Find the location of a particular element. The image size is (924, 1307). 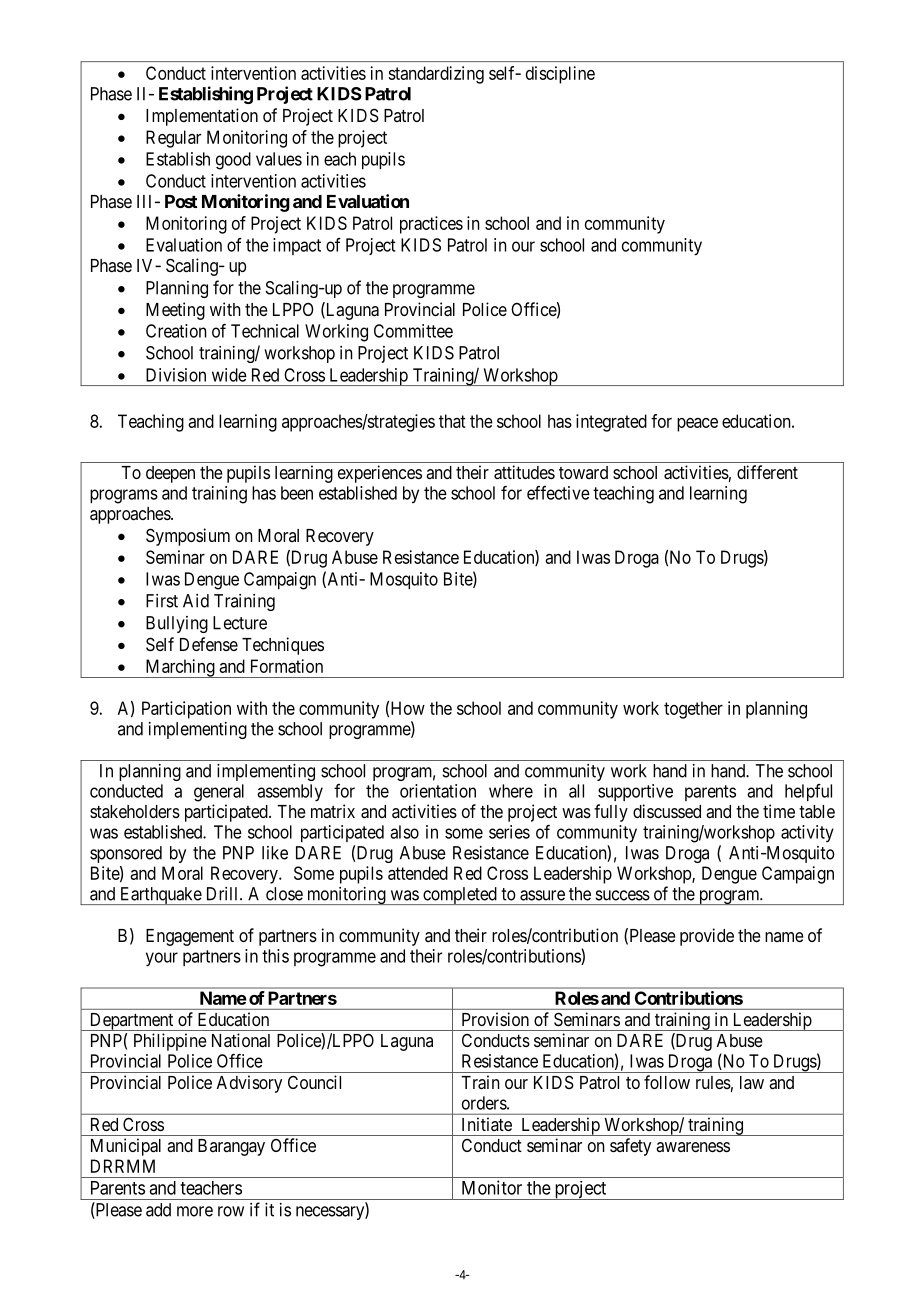

Barangay is located at coordinates (231, 1147).
